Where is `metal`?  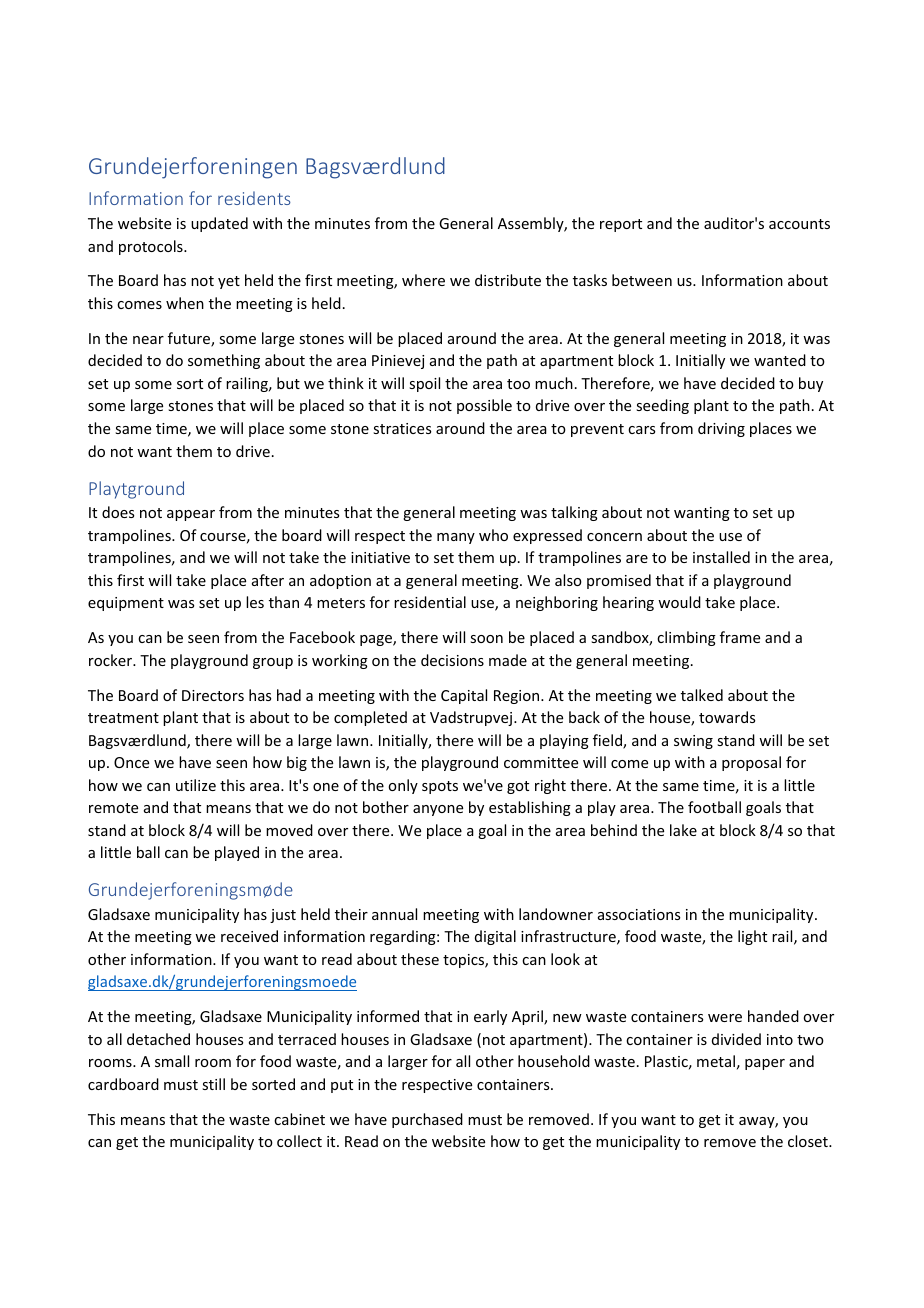 metal is located at coordinates (716, 1061).
